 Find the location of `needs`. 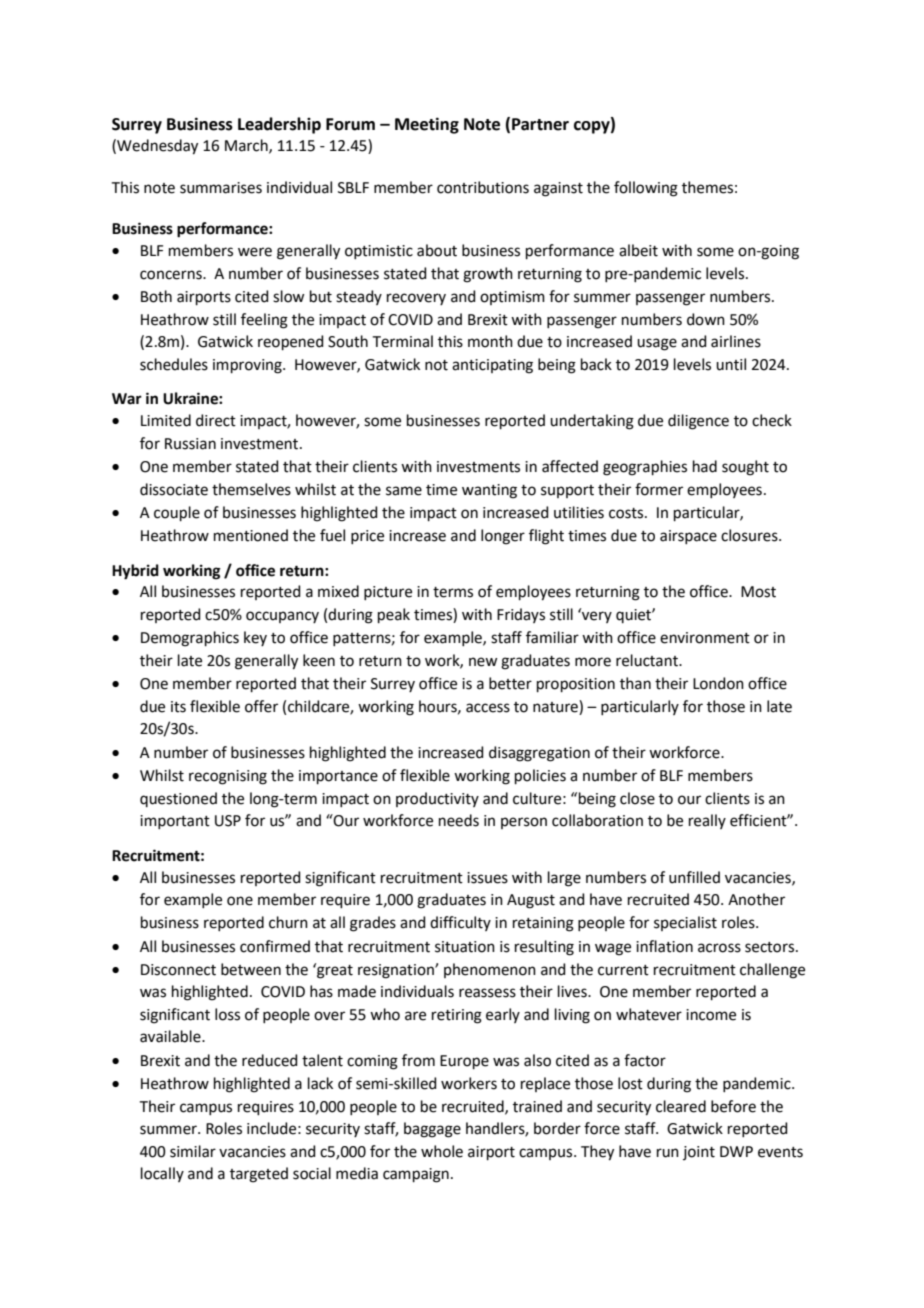

needs is located at coordinates (459, 820).
